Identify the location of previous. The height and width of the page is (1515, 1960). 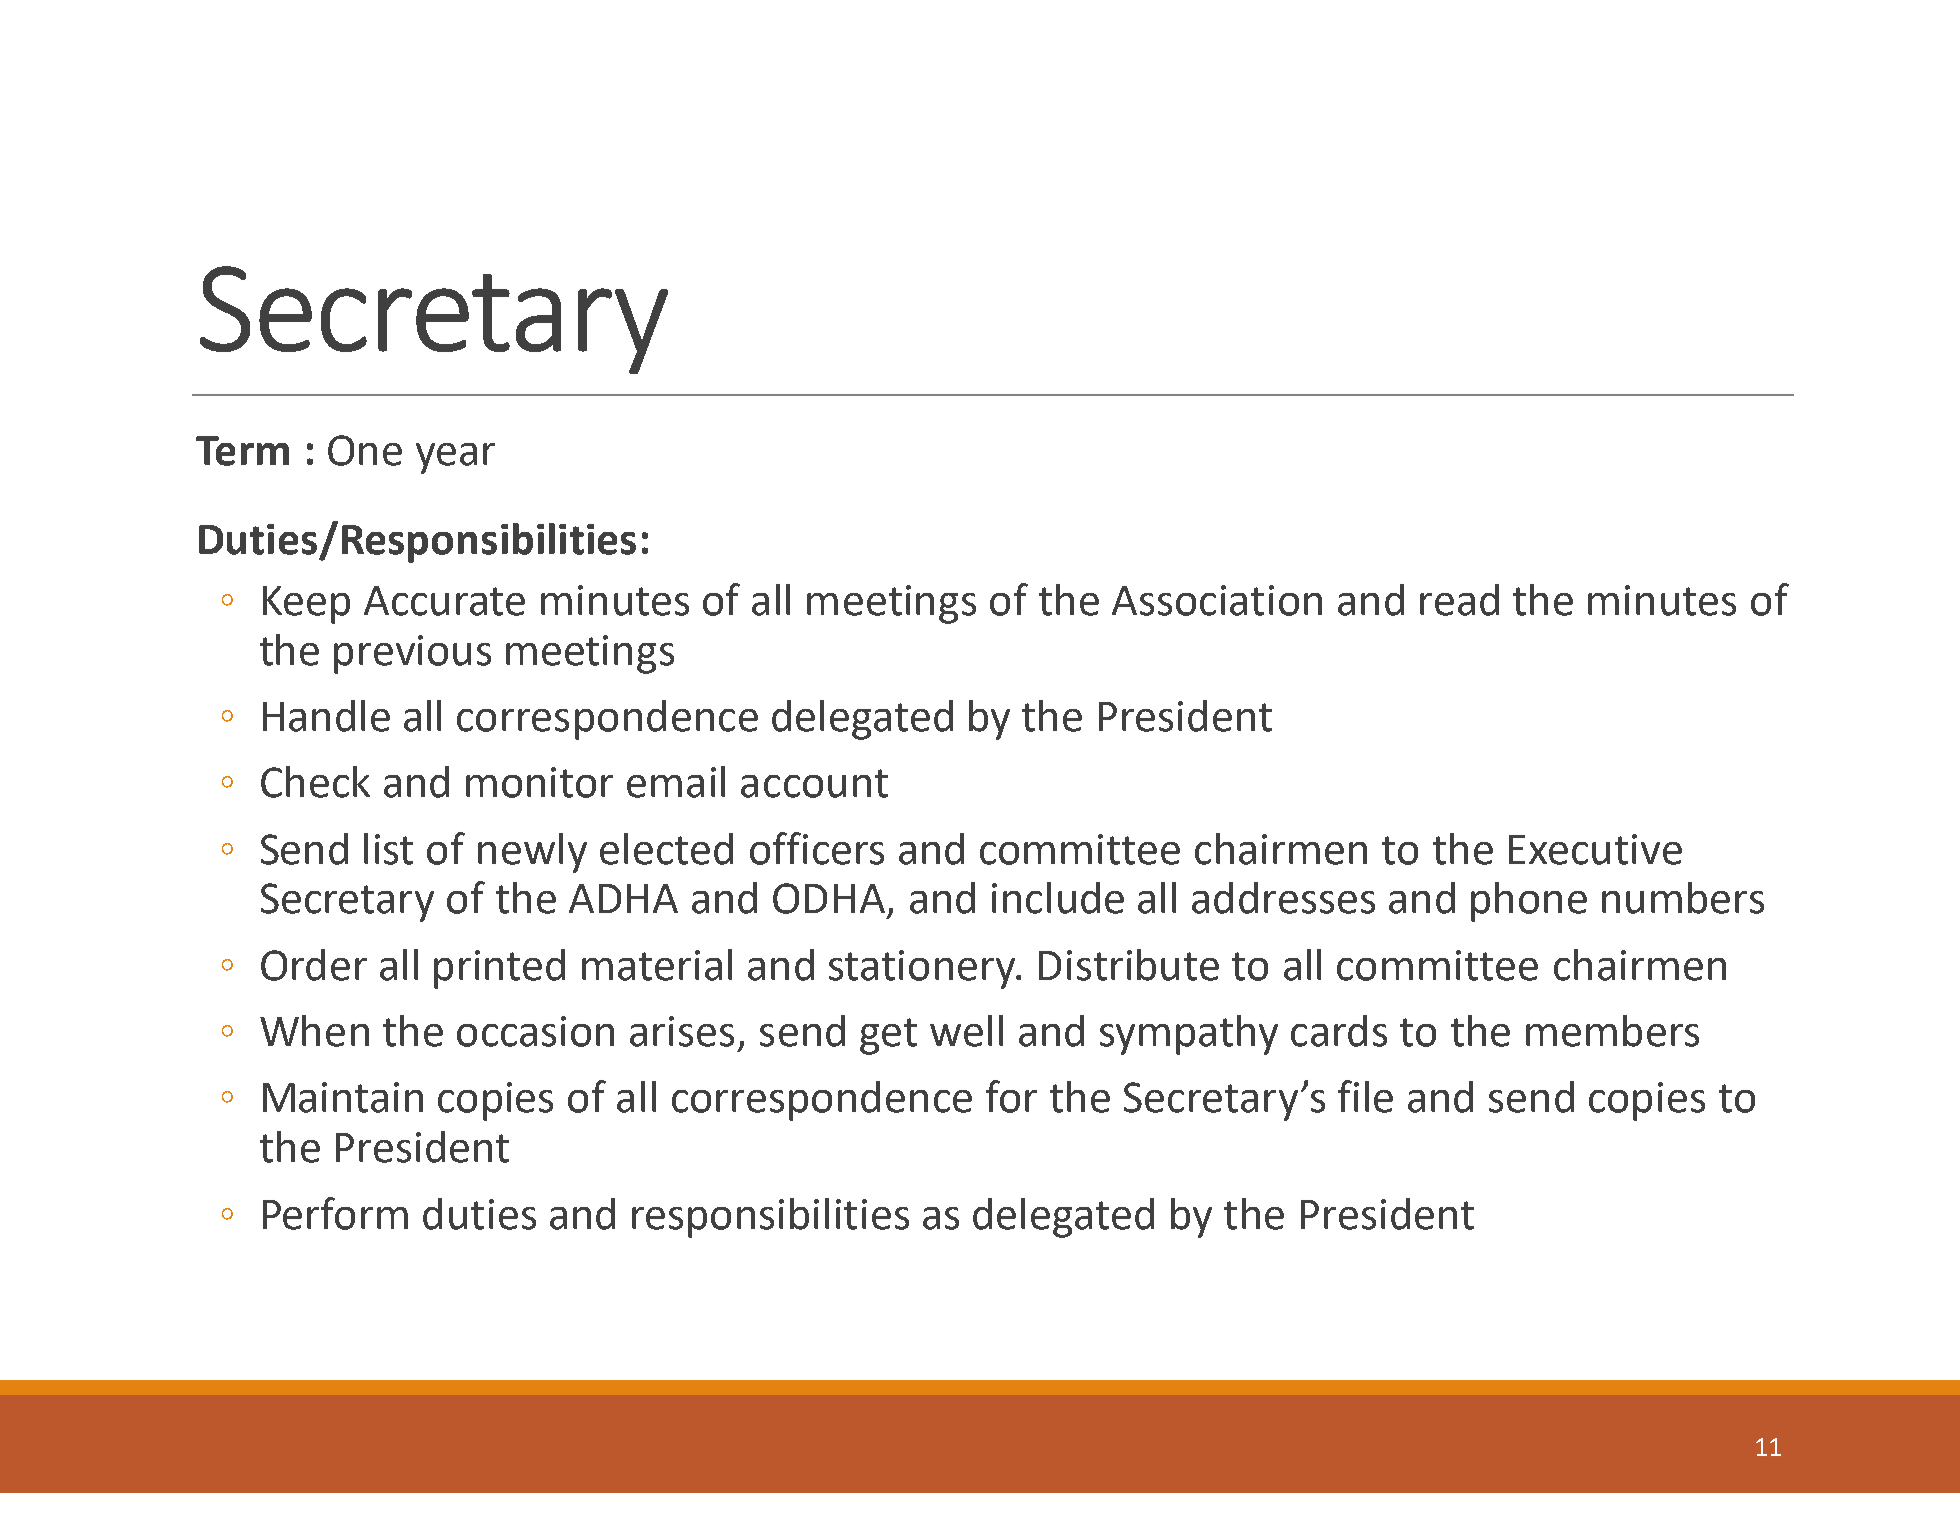
(412, 654).
